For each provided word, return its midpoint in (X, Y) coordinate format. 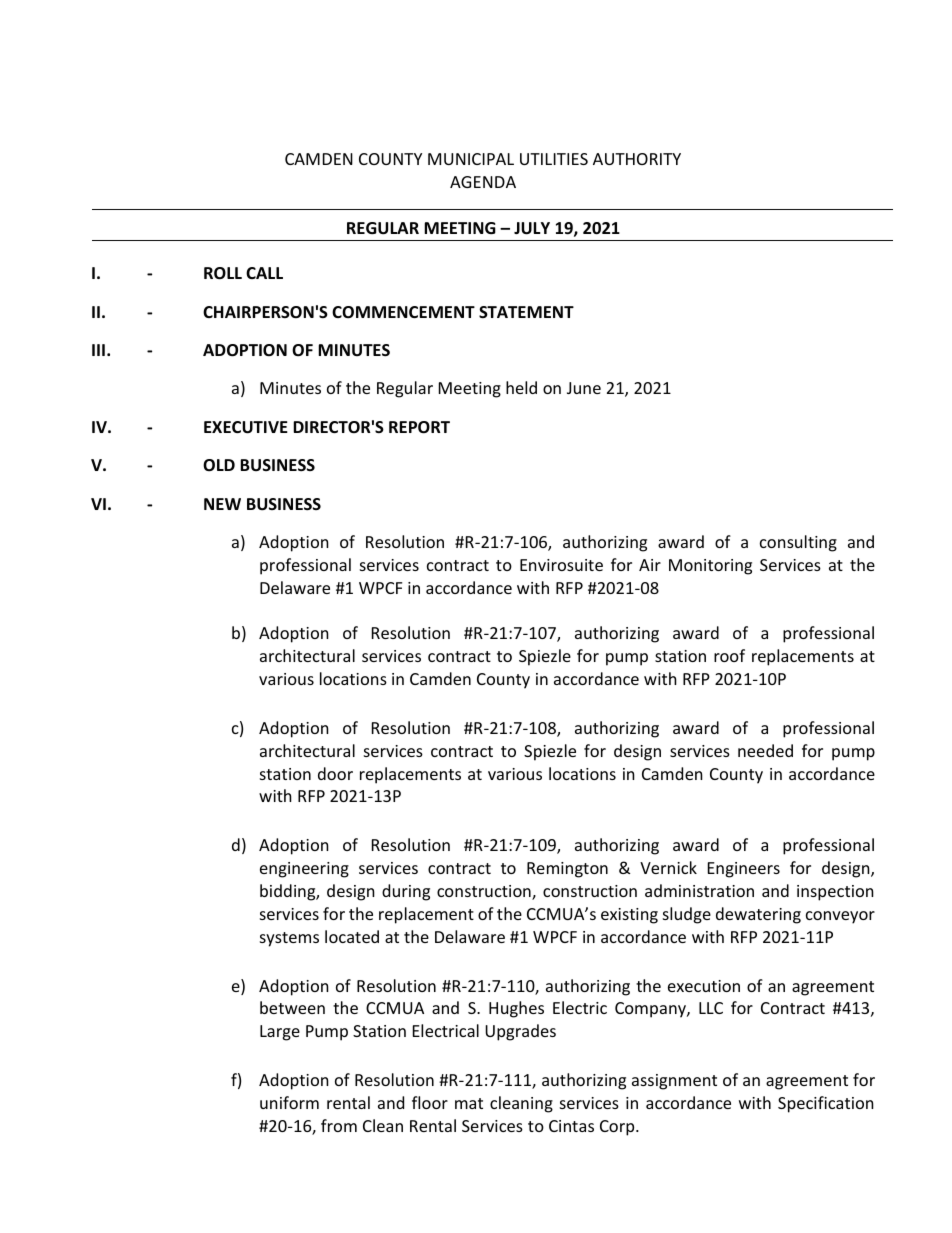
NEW (222, 504)
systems (289, 939)
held (521, 387)
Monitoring (710, 567)
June (584, 388)
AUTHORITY (637, 159)
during (406, 892)
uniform (289, 1102)
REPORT (419, 427)
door (335, 773)
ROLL (223, 273)
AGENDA (483, 182)
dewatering (758, 915)
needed (765, 750)
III (98, 350)
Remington (567, 870)
